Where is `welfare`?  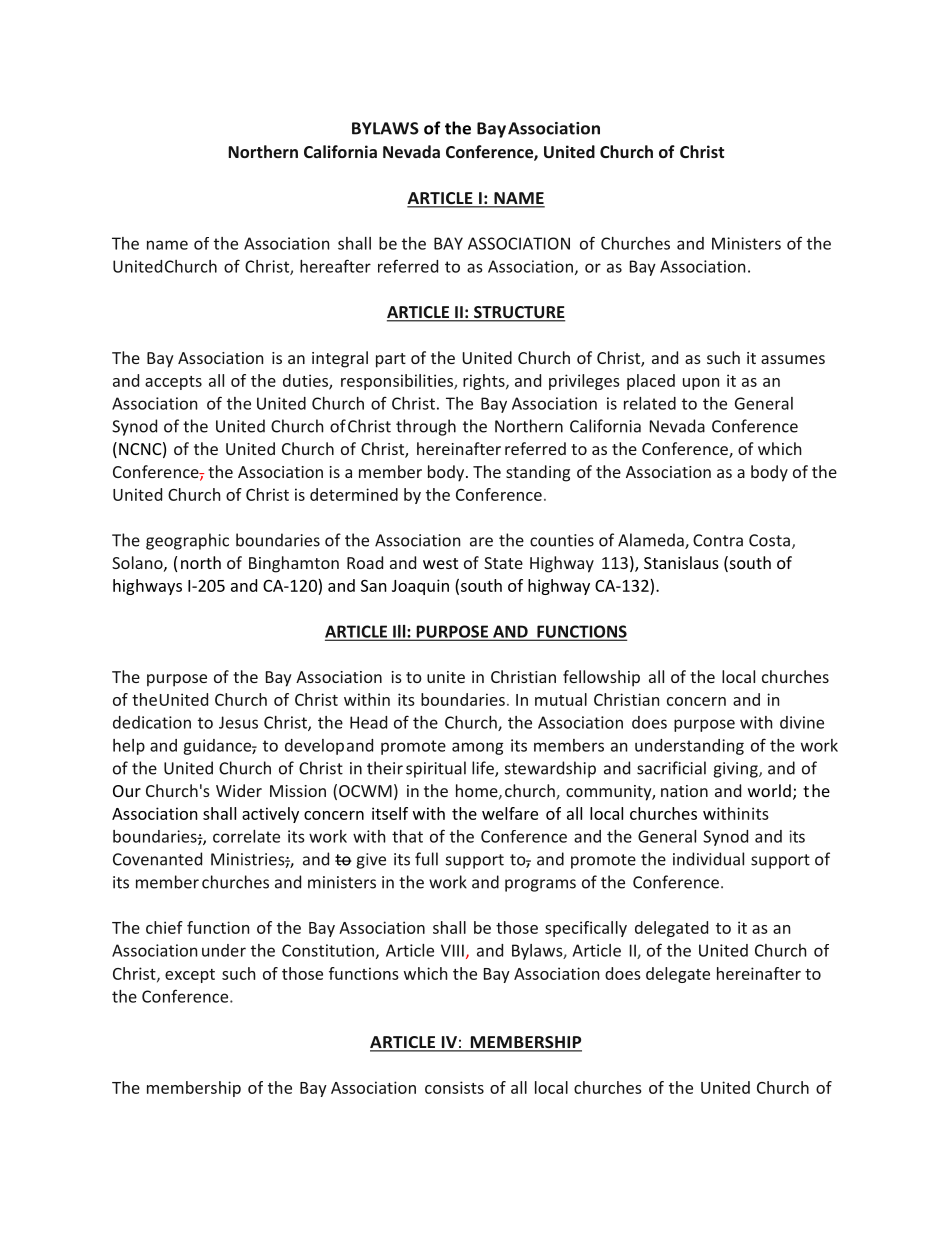 welfare is located at coordinates (510, 813).
